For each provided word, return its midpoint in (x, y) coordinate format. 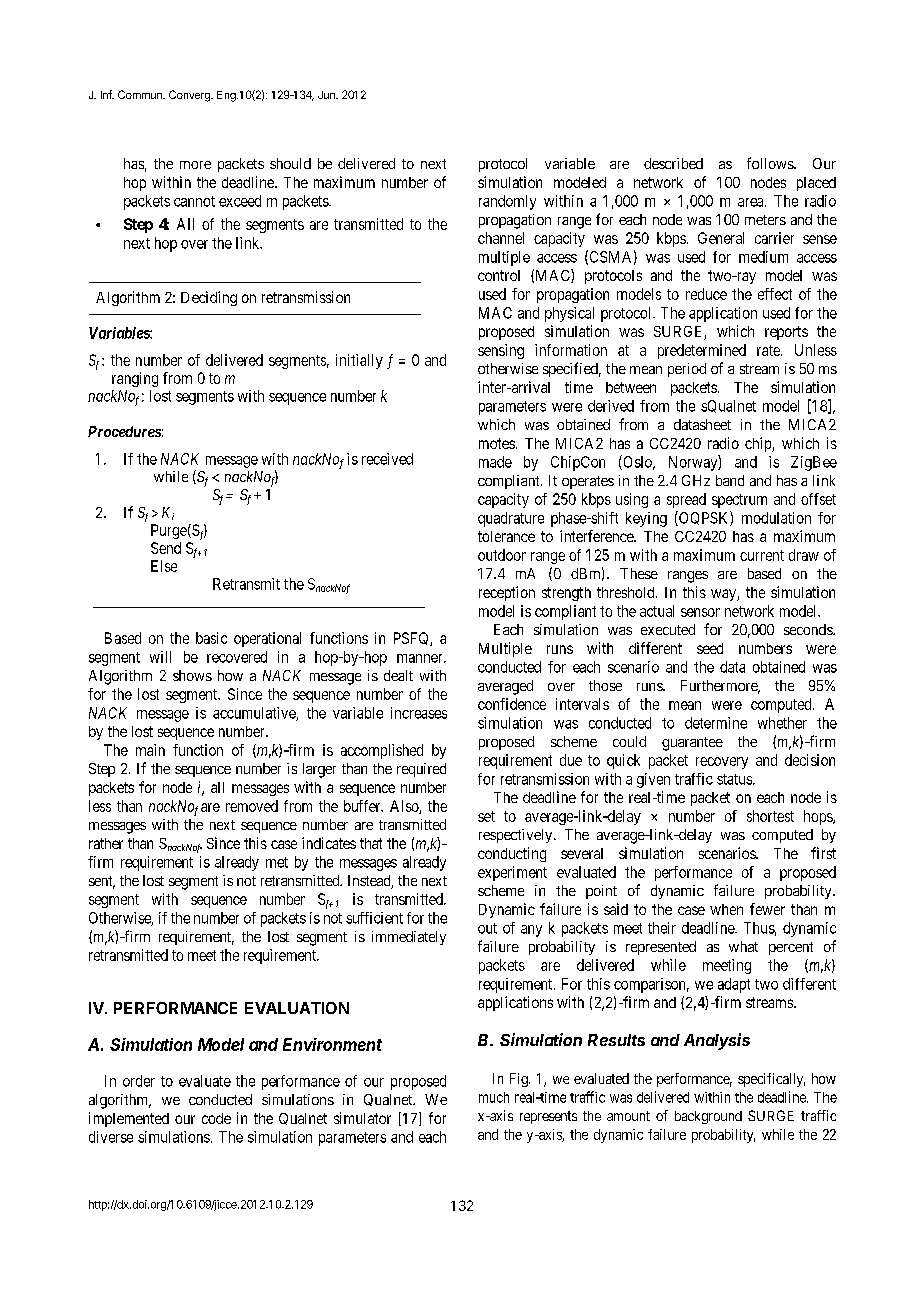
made (495, 462)
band (730, 480)
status (735, 779)
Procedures (124, 431)
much (494, 1097)
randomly (507, 202)
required (421, 770)
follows (771, 163)
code (216, 1118)
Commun (141, 94)
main (150, 750)
